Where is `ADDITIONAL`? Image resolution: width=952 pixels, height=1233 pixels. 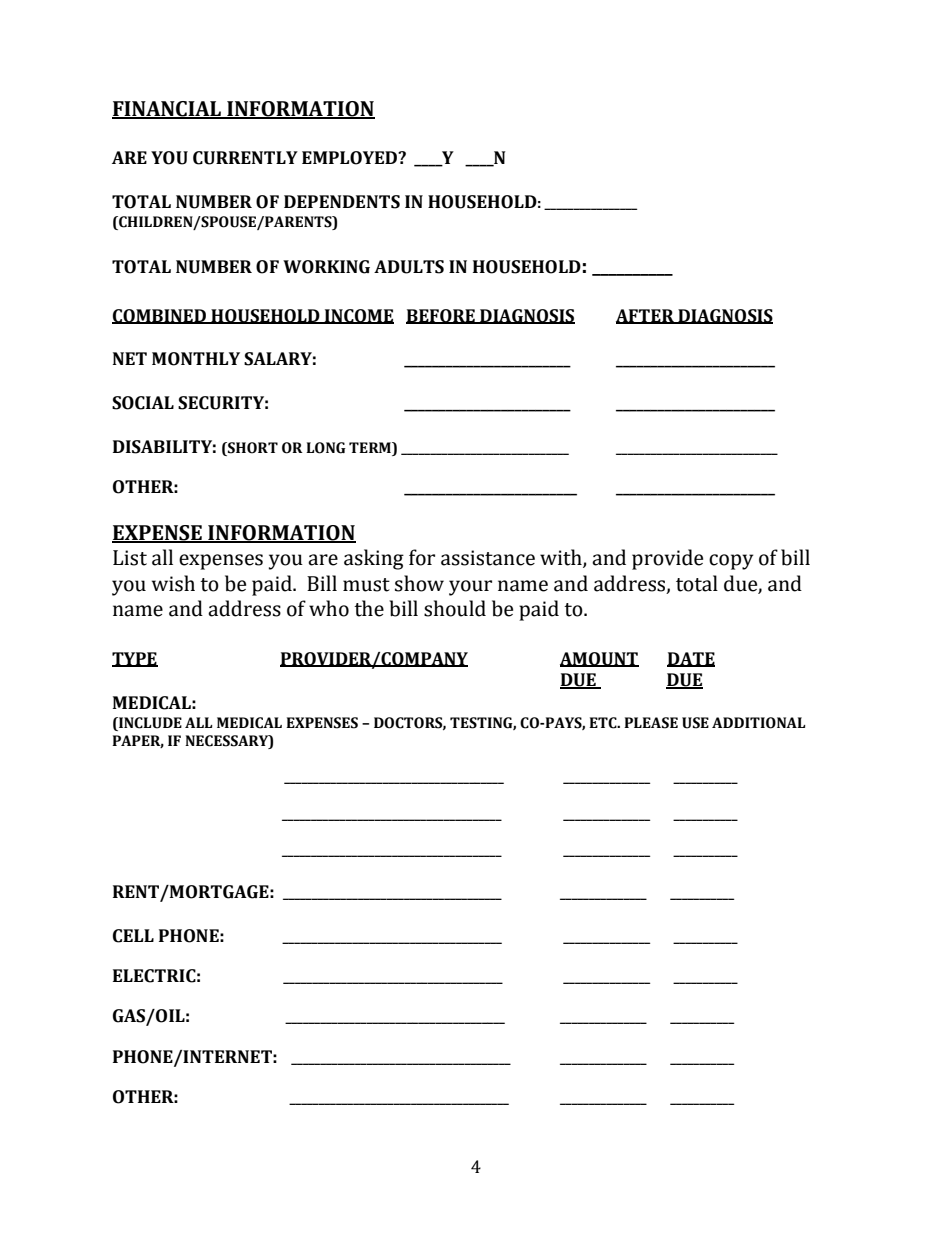
ADDITIONAL is located at coordinates (759, 723).
